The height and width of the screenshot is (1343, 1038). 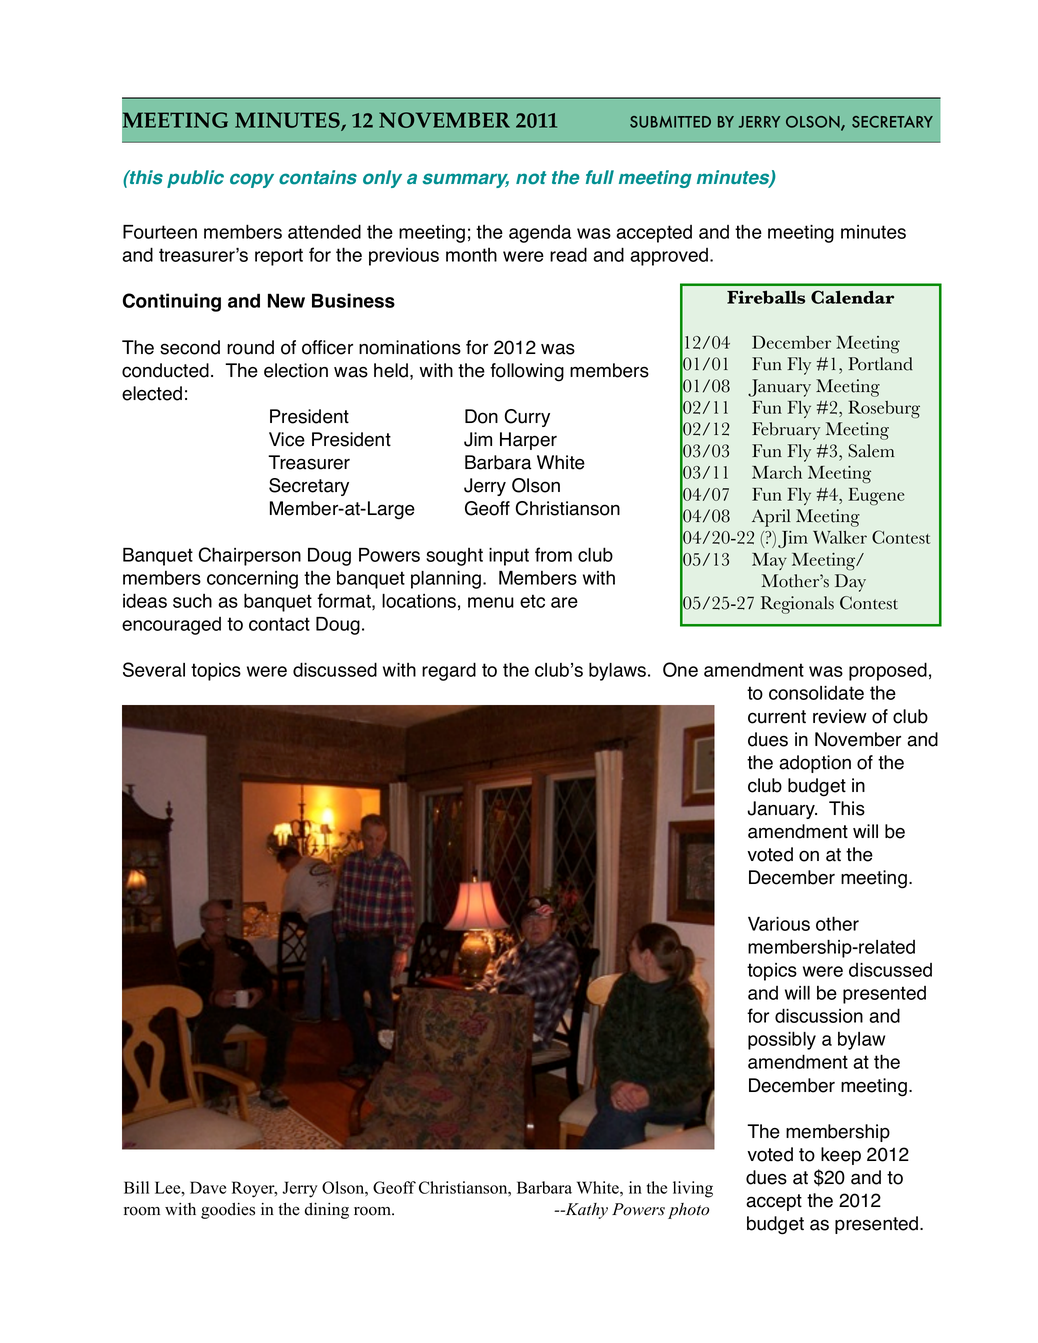 What do you see at coordinates (228, 1211) in the screenshot?
I see `goodies` at bounding box center [228, 1211].
